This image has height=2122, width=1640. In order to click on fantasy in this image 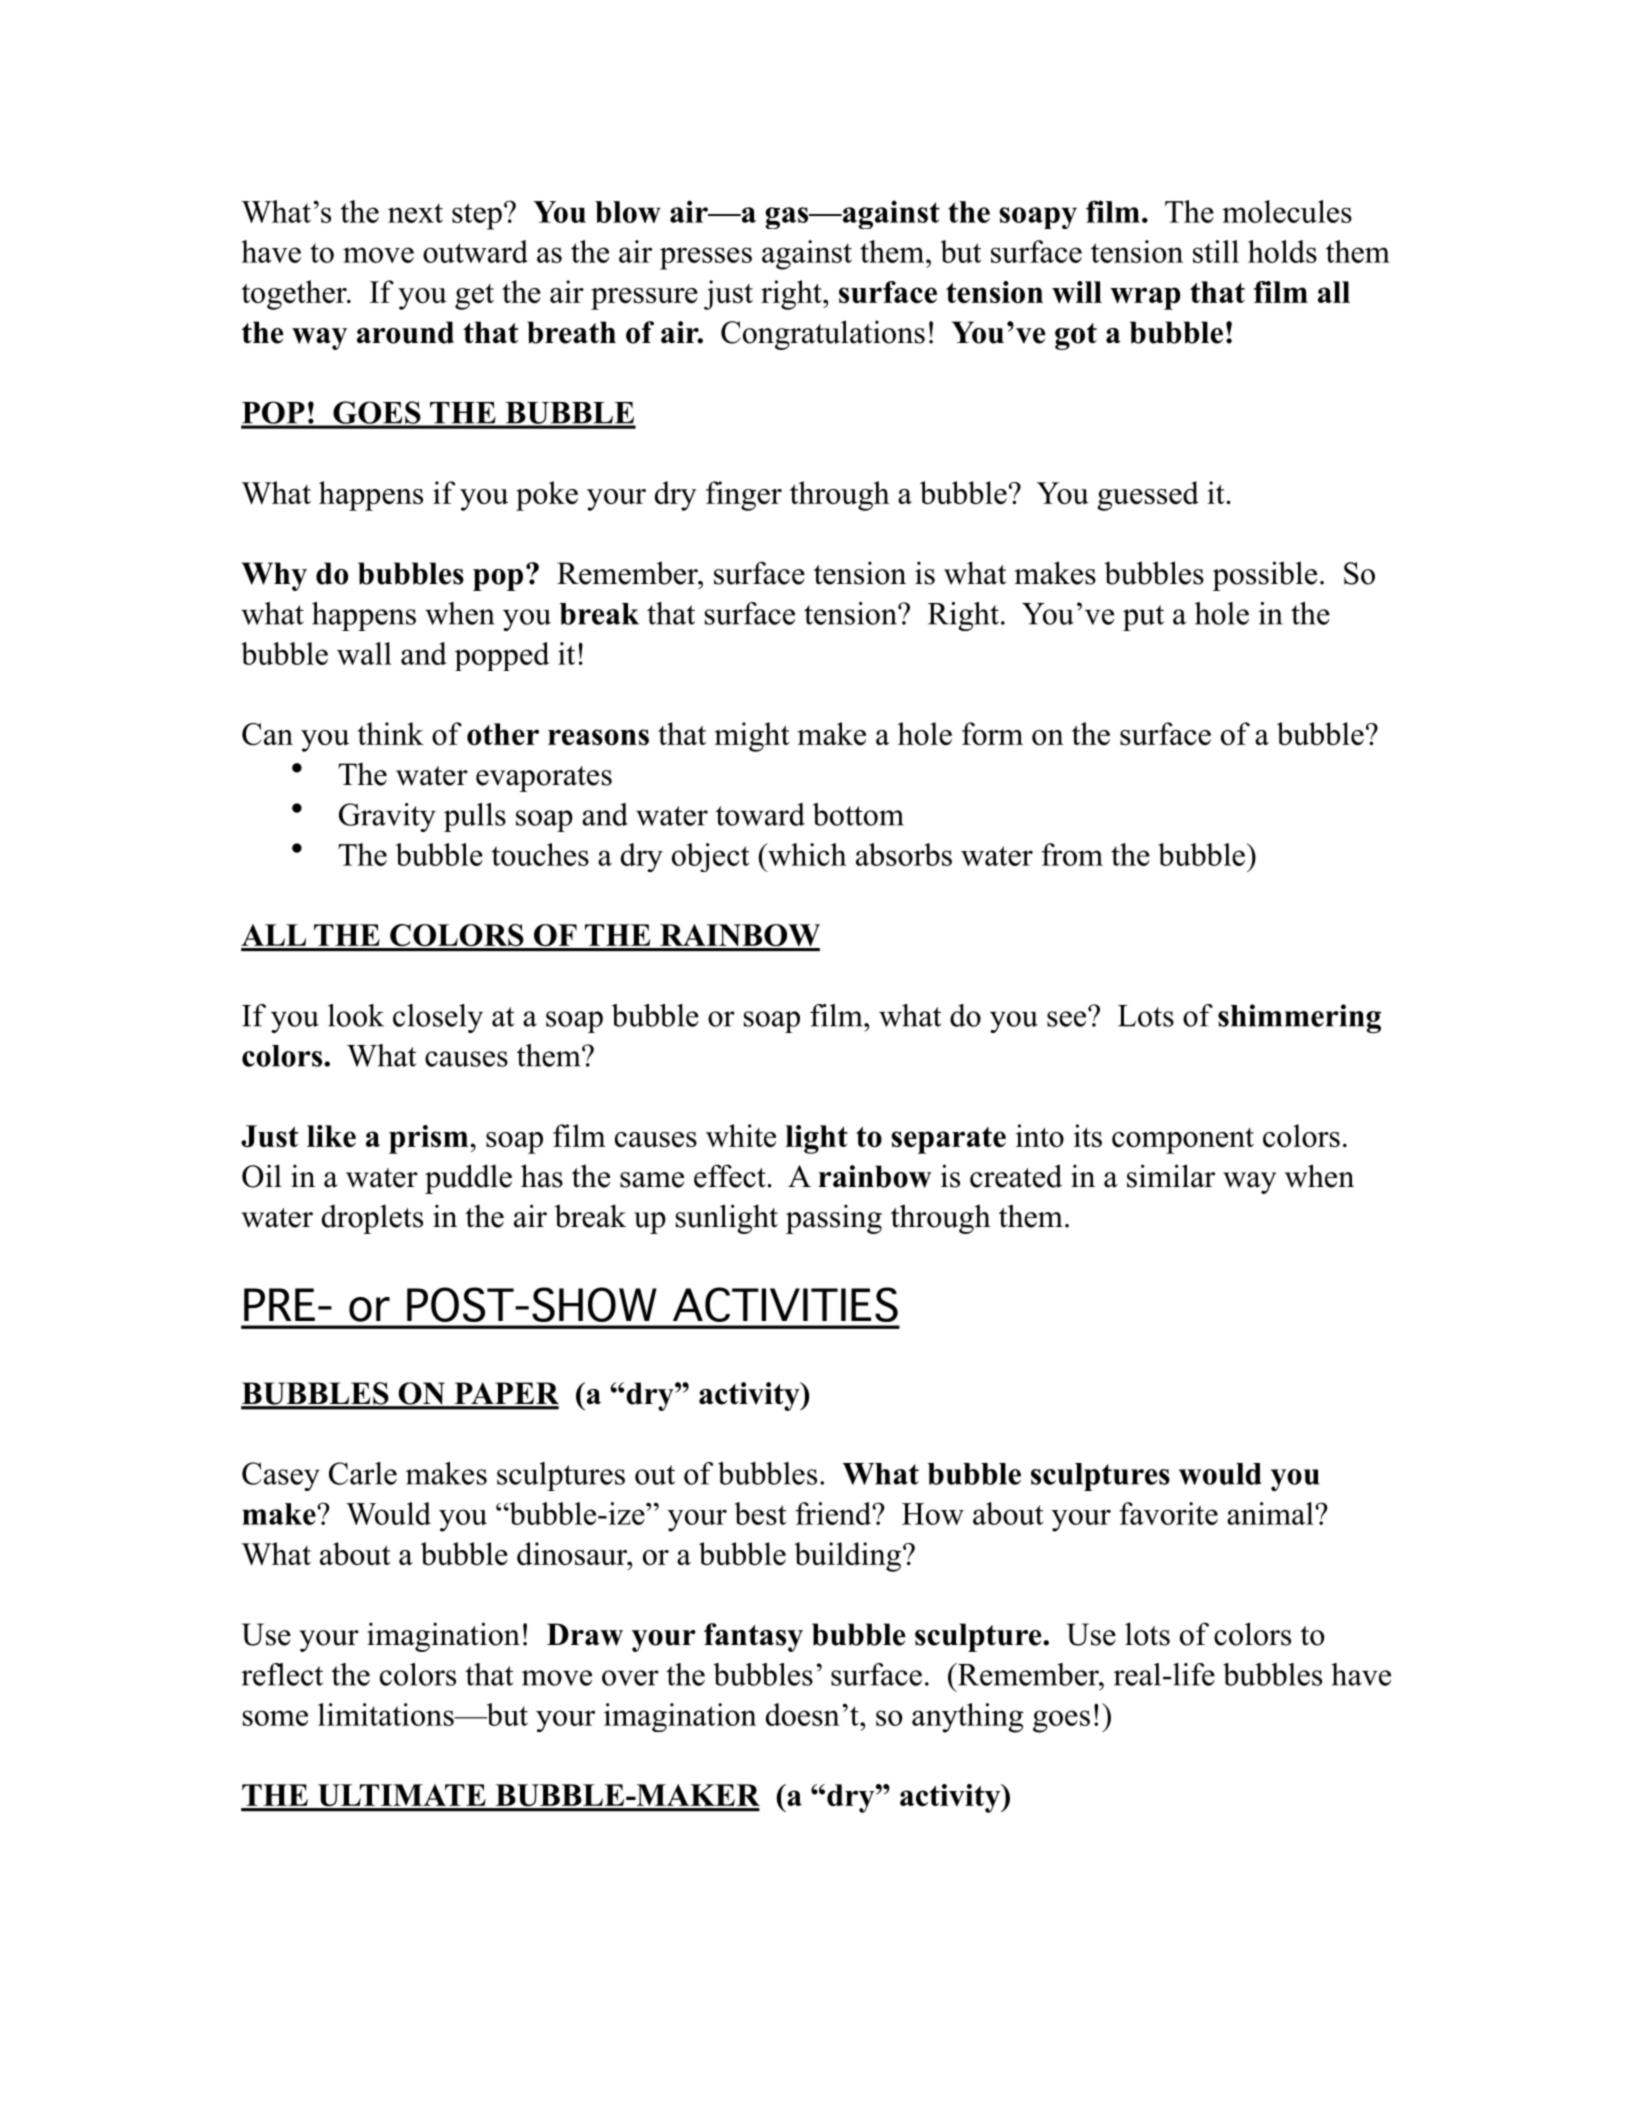, I will do `click(753, 1637)`.
